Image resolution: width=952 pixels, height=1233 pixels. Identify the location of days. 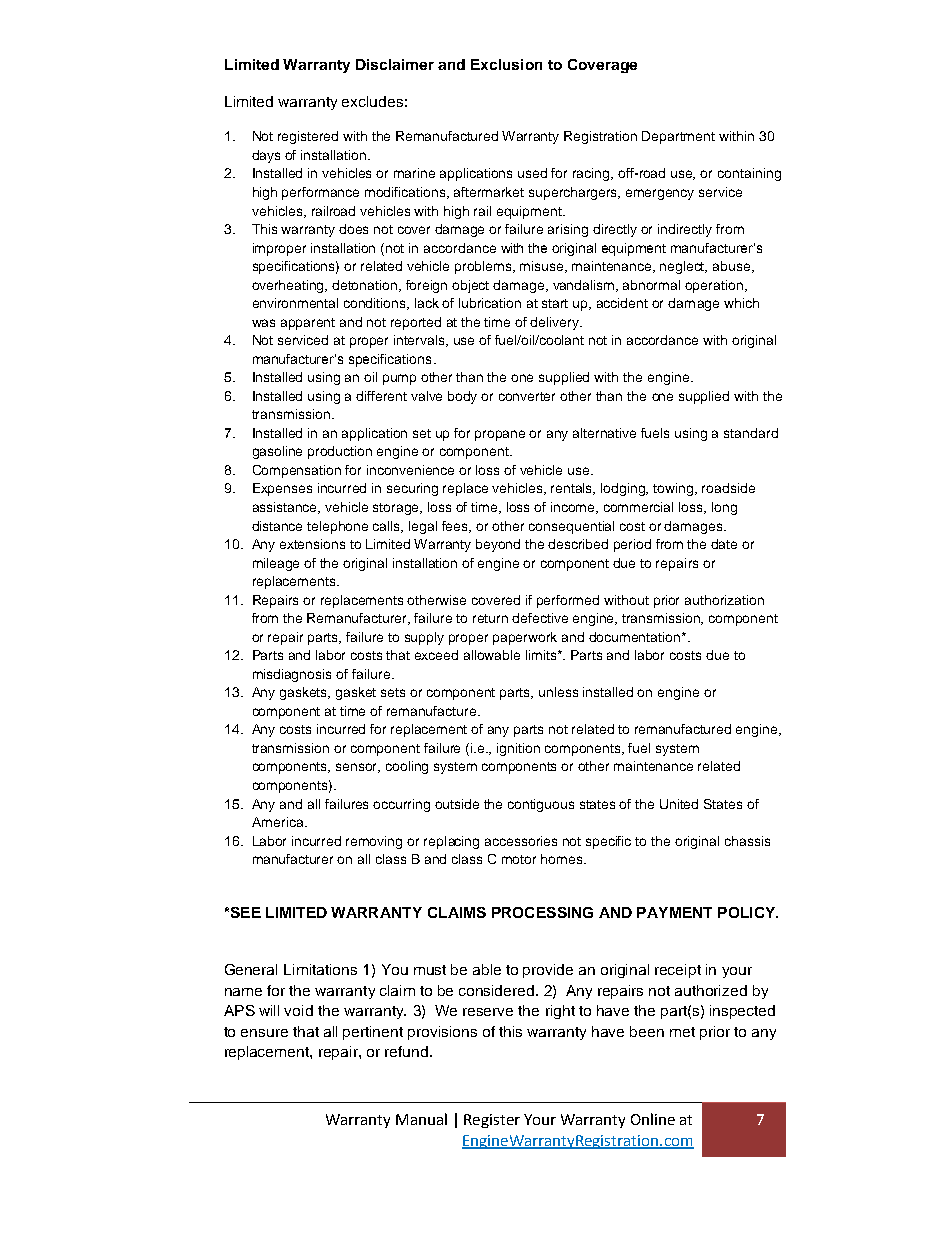
(266, 156).
